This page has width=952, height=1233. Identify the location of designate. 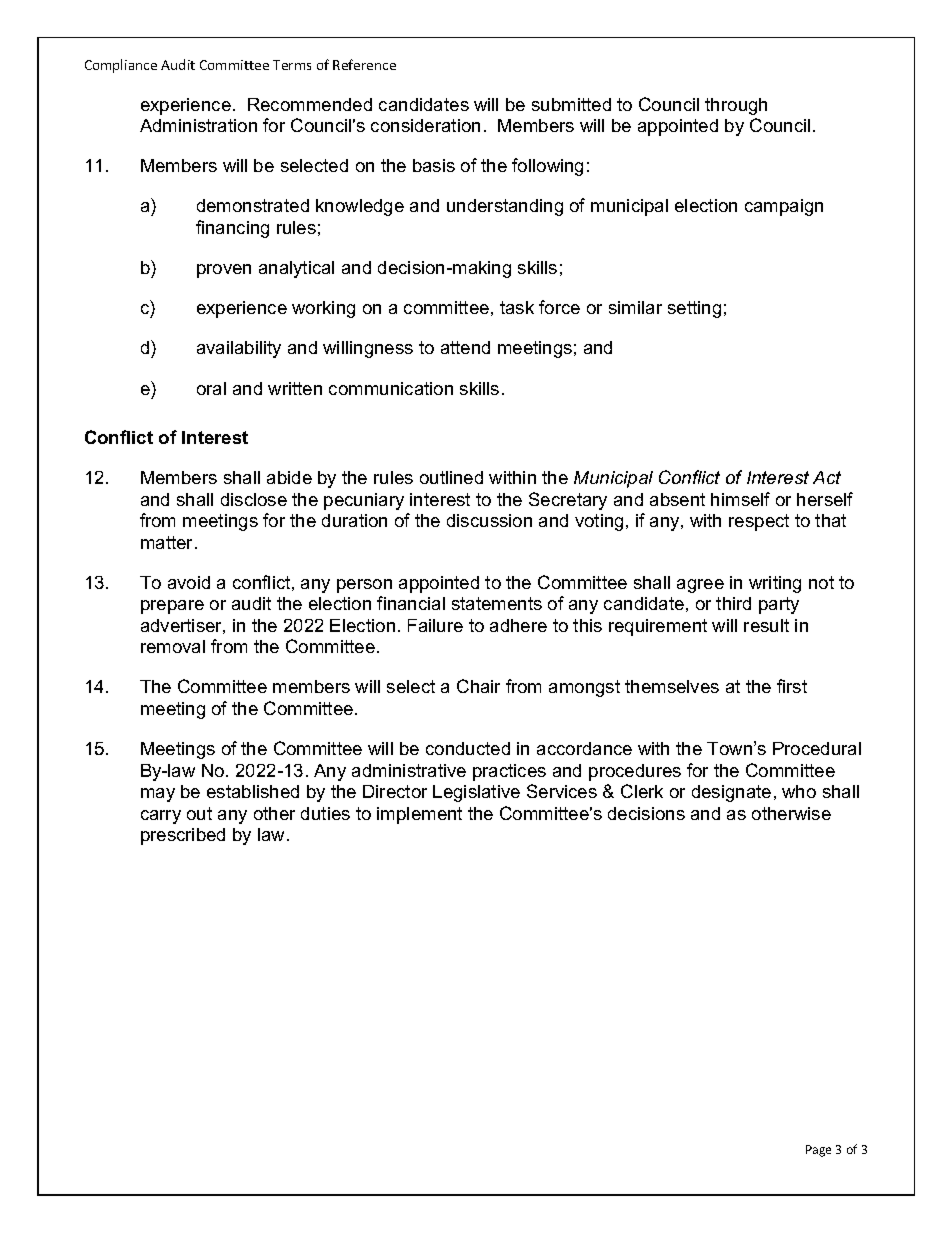
(731, 793).
